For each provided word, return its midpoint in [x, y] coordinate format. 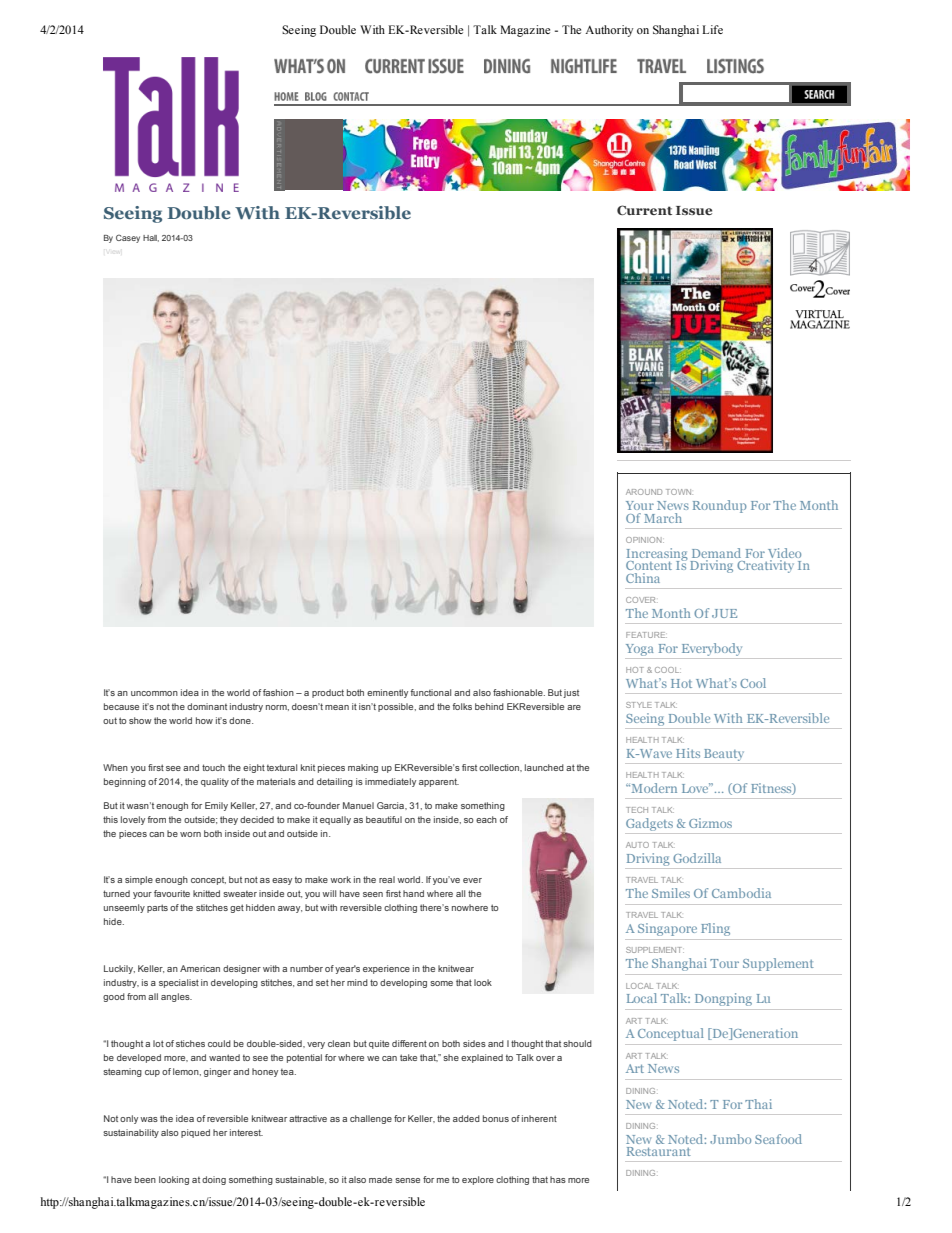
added [466, 1118]
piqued [195, 1133]
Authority [609, 31]
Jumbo [730, 1139]
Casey [128, 238]
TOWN [678, 492]
